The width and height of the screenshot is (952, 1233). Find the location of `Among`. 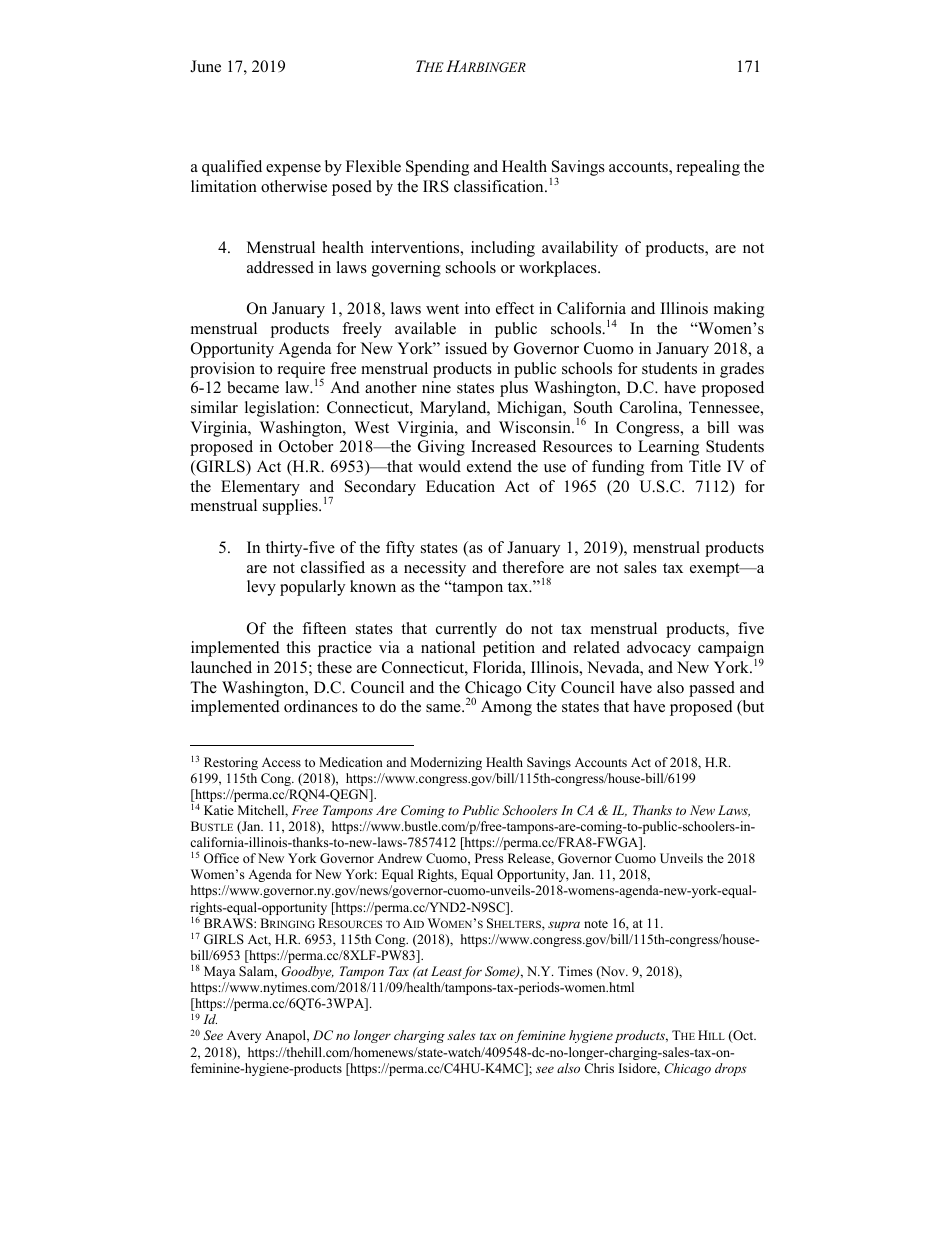

Among is located at coordinates (506, 708).
